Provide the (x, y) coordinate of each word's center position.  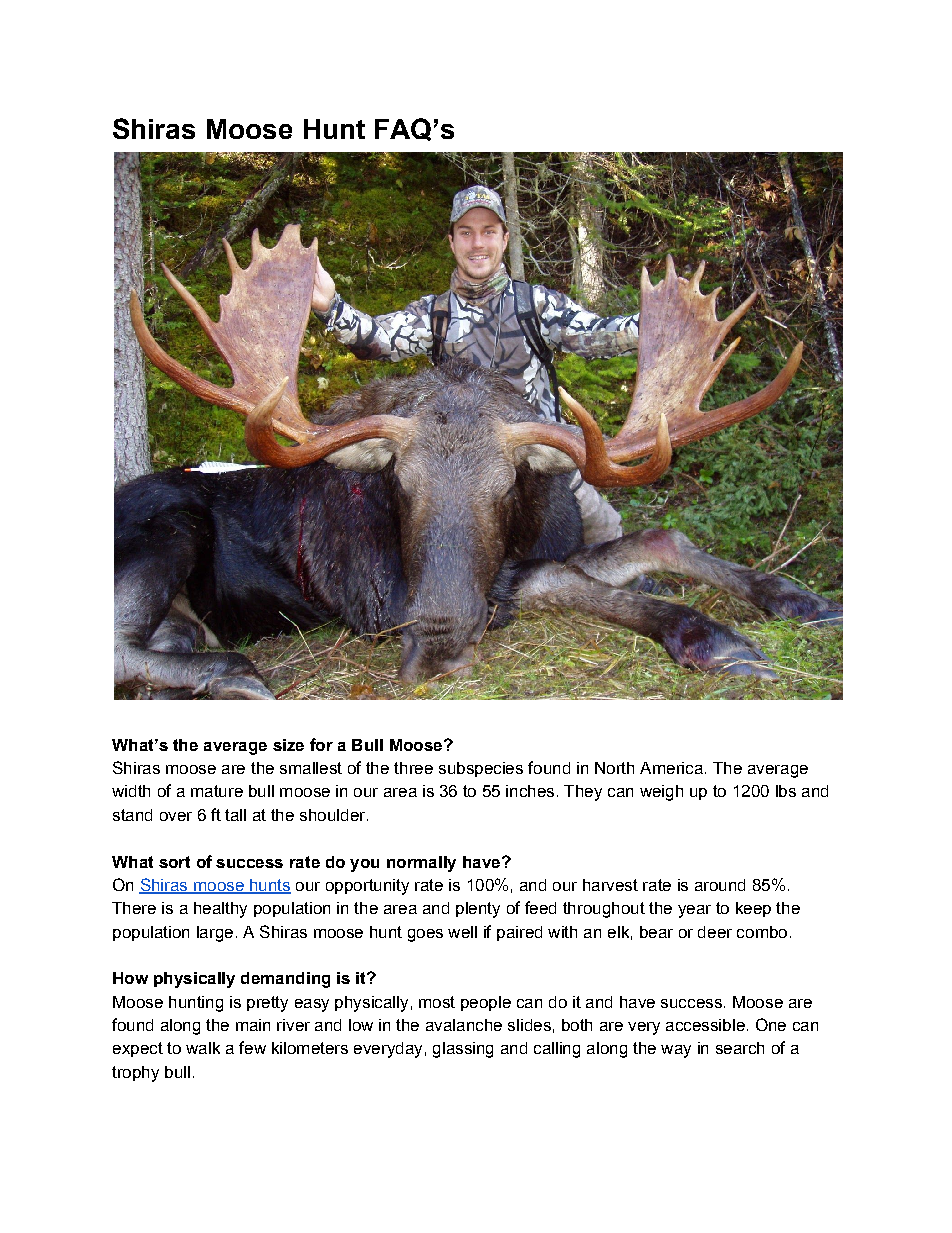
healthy (220, 910)
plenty (478, 910)
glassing (463, 1050)
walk (203, 1048)
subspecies (481, 769)
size (288, 745)
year (694, 911)
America (671, 768)
